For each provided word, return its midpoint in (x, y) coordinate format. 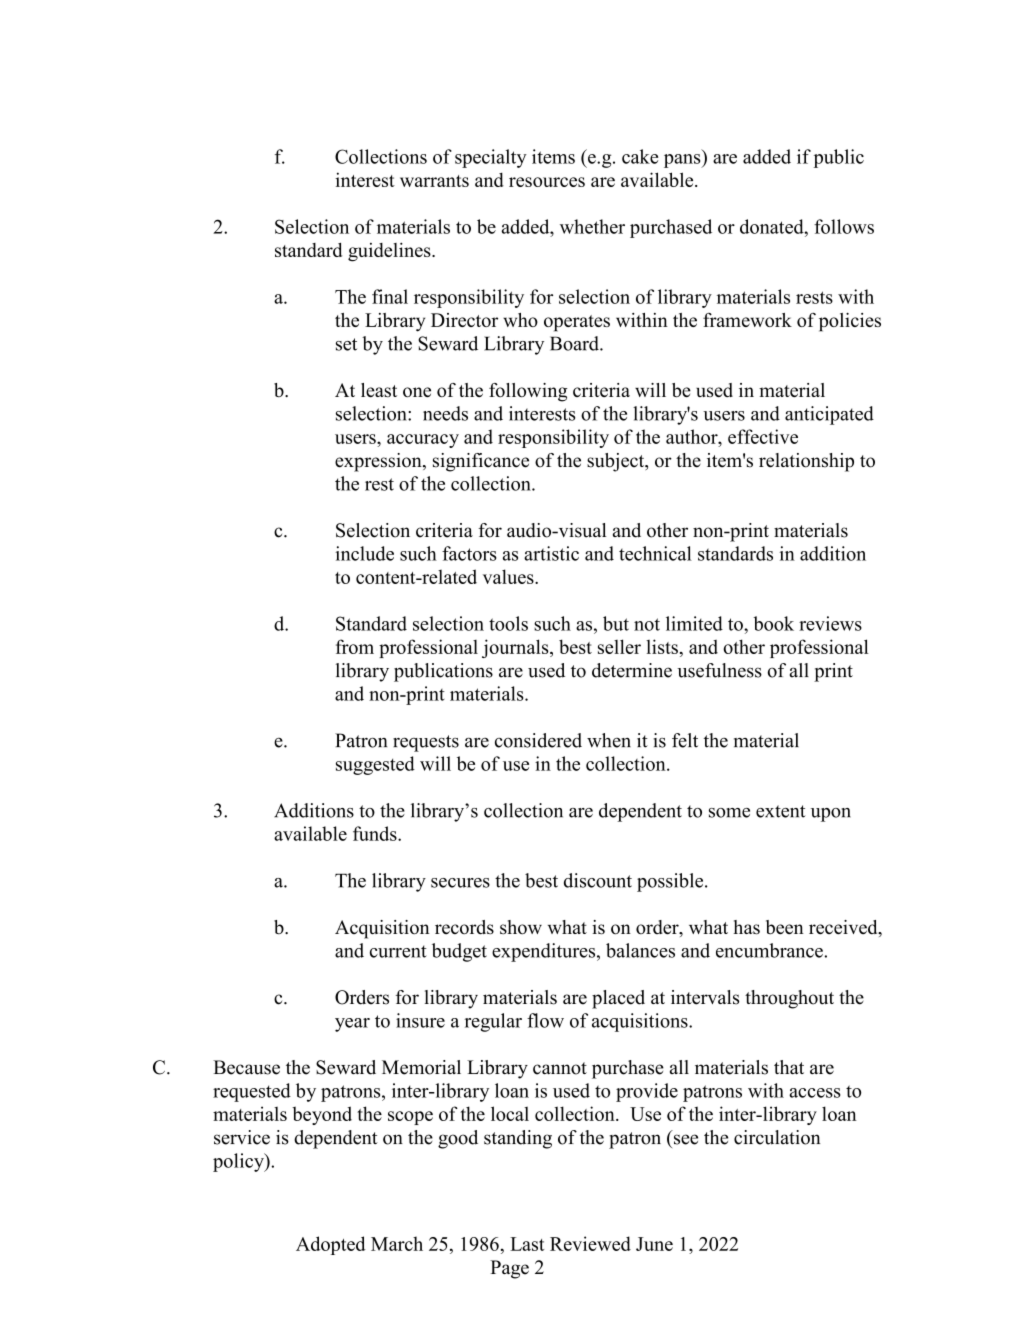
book (773, 623)
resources (547, 182)
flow (545, 1020)
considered (538, 740)
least (379, 390)
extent (781, 811)
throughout (789, 999)
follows (844, 226)
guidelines (390, 252)
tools (508, 623)
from (355, 646)
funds (376, 833)
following (528, 392)
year (352, 1025)
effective (763, 436)
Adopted (331, 1245)
